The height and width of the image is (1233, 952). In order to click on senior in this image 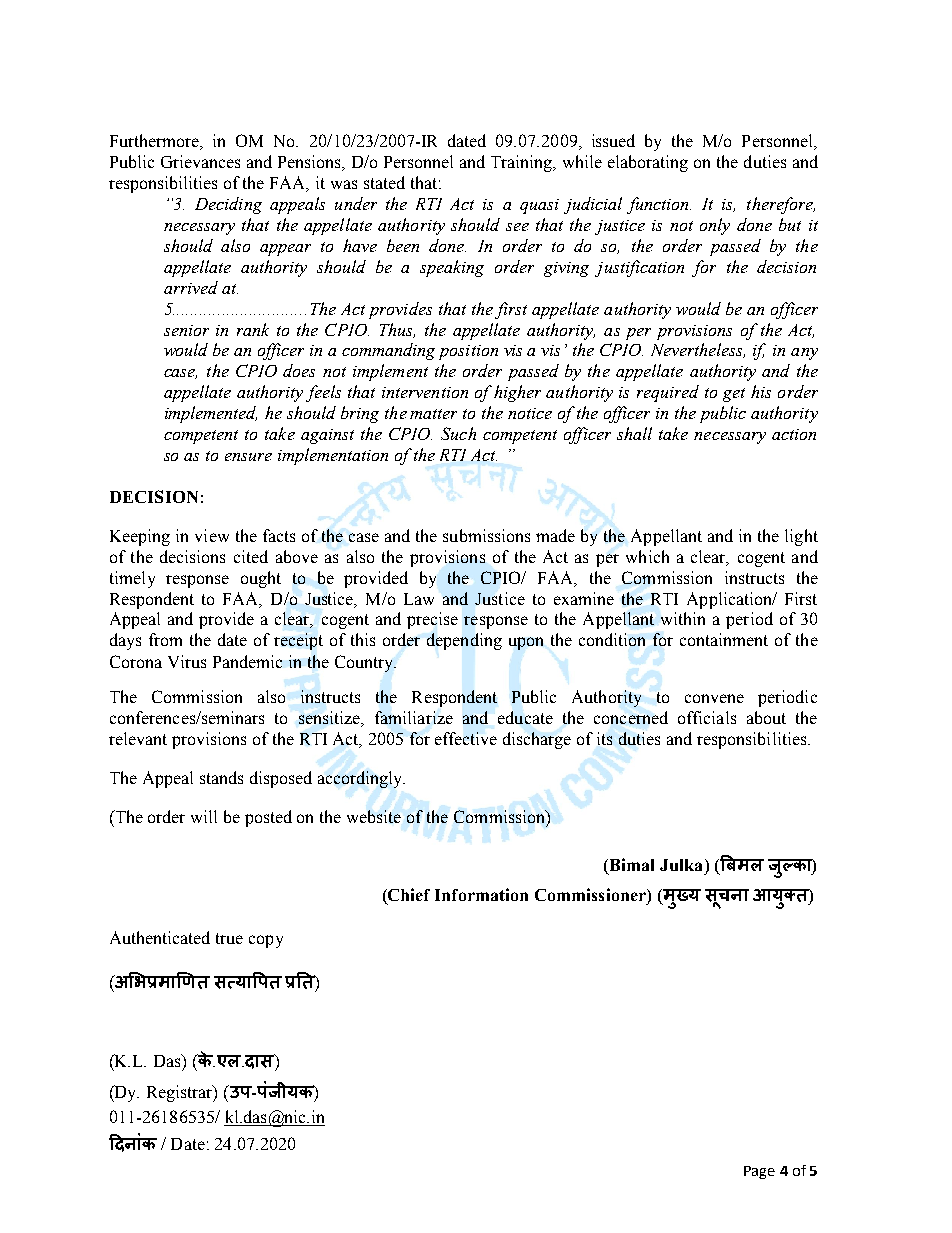, I will do `click(186, 330)`.
